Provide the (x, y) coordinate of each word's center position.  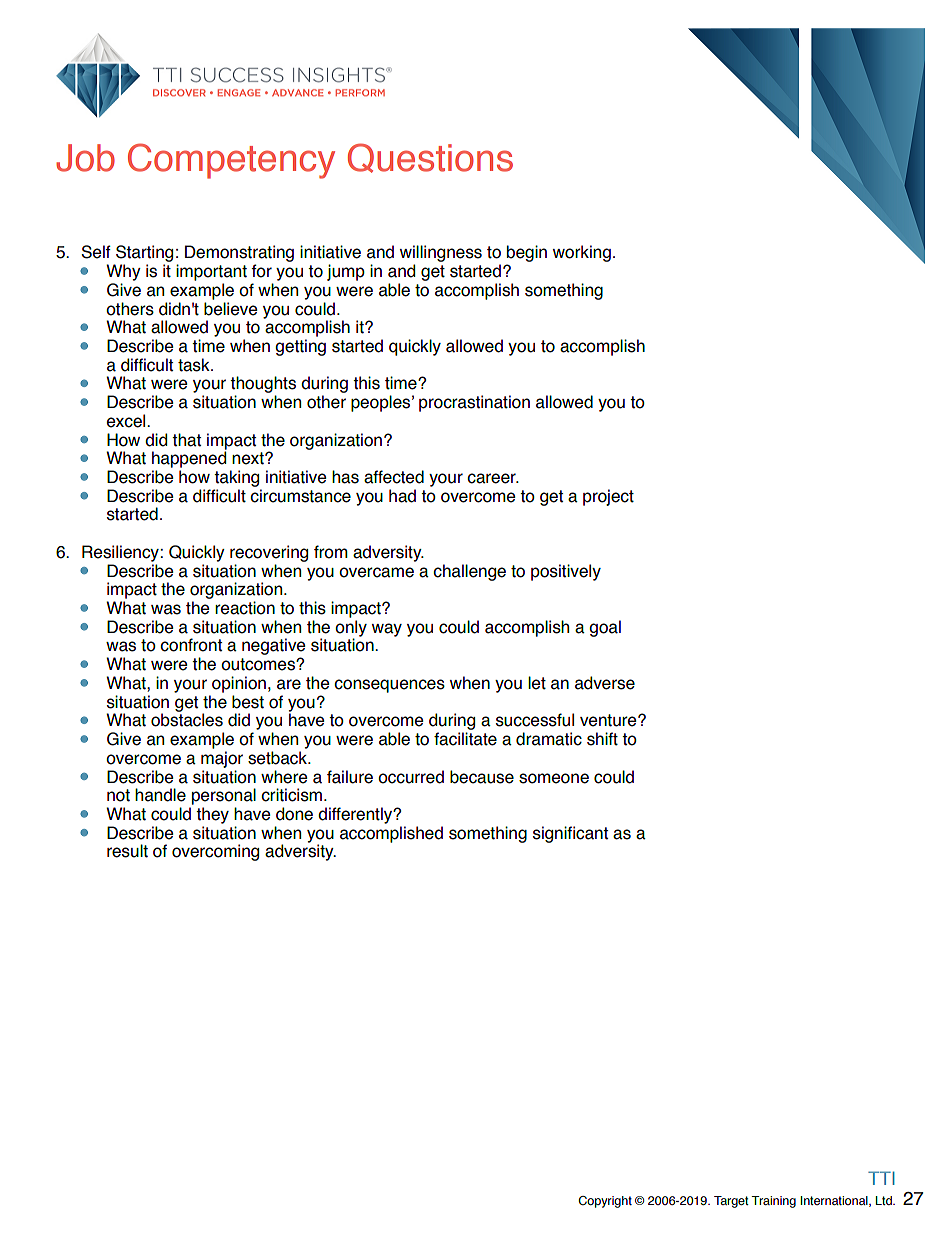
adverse (605, 683)
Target (731, 1202)
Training (773, 1202)
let (537, 683)
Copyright (605, 1202)
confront (191, 645)
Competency (231, 161)
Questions (430, 158)
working (582, 253)
